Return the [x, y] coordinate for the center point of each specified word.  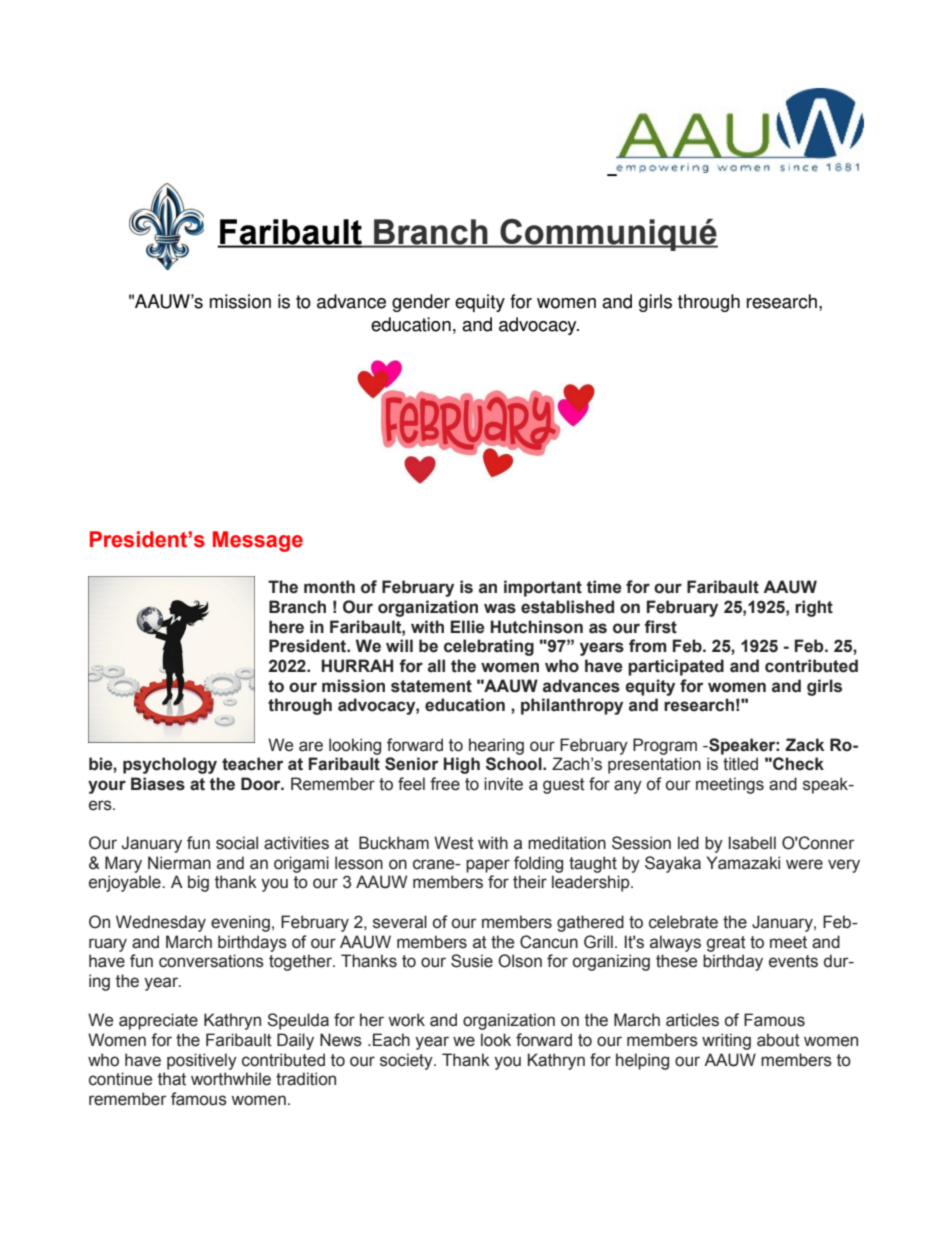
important [543, 588]
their [530, 882]
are [311, 746]
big [198, 883]
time [604, 587]
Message [258, 541]
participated [676, 667]
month [329, 587]
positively [202, 1061]
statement [431, 686]
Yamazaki [743, 863]
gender [421, 303]
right [814, 608]
